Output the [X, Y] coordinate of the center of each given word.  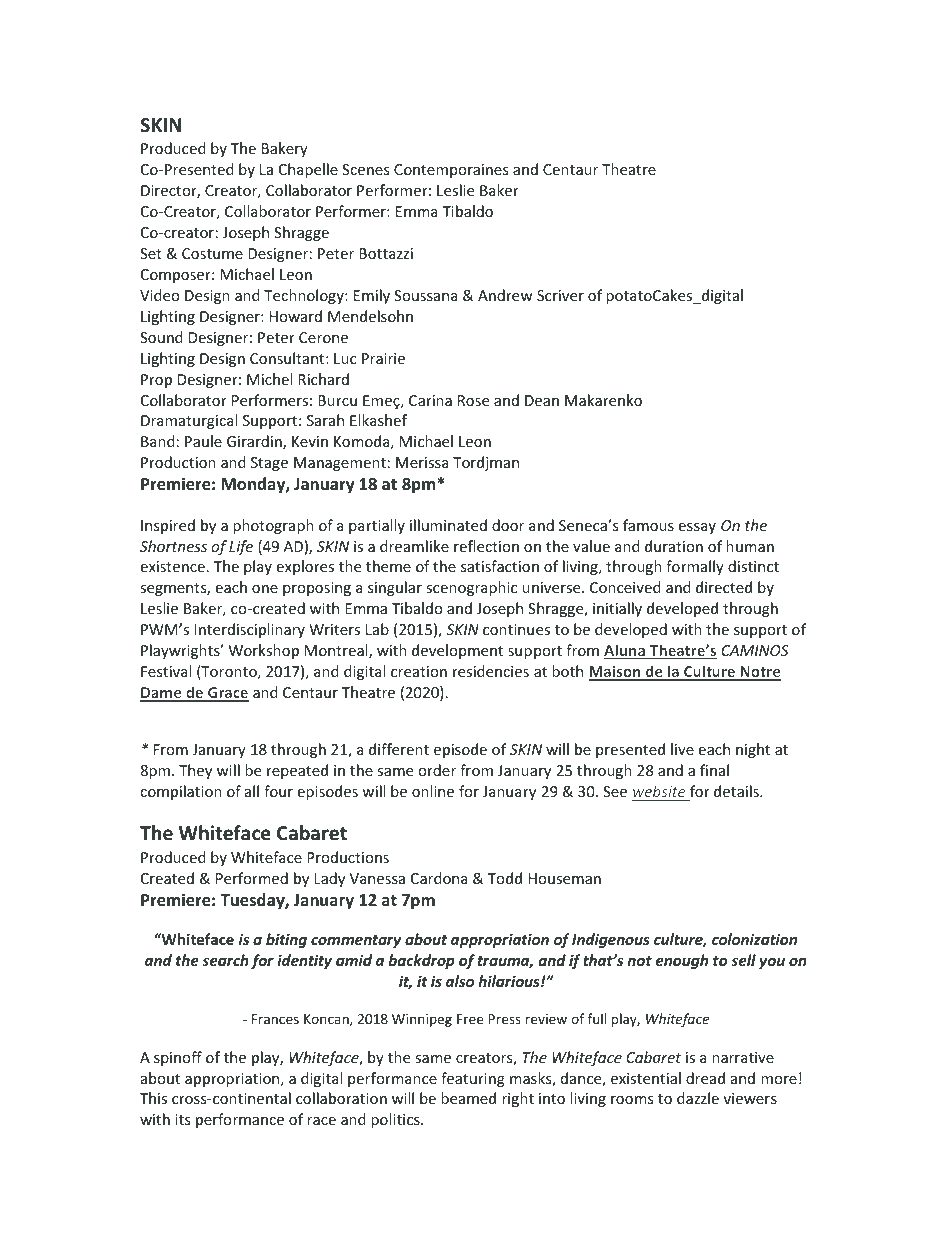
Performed [252, 878]
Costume [212, 253]
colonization [754, 939]
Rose [473, 400]
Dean [542, 400]
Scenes [365, 169]
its [182, 1119]
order [437, 770]
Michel [269, 379]
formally [695, 567]
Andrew [505, 295]
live [682, 749]
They [195, 771]
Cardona [439, 878]
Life [241, 547]
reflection [486, 546]
